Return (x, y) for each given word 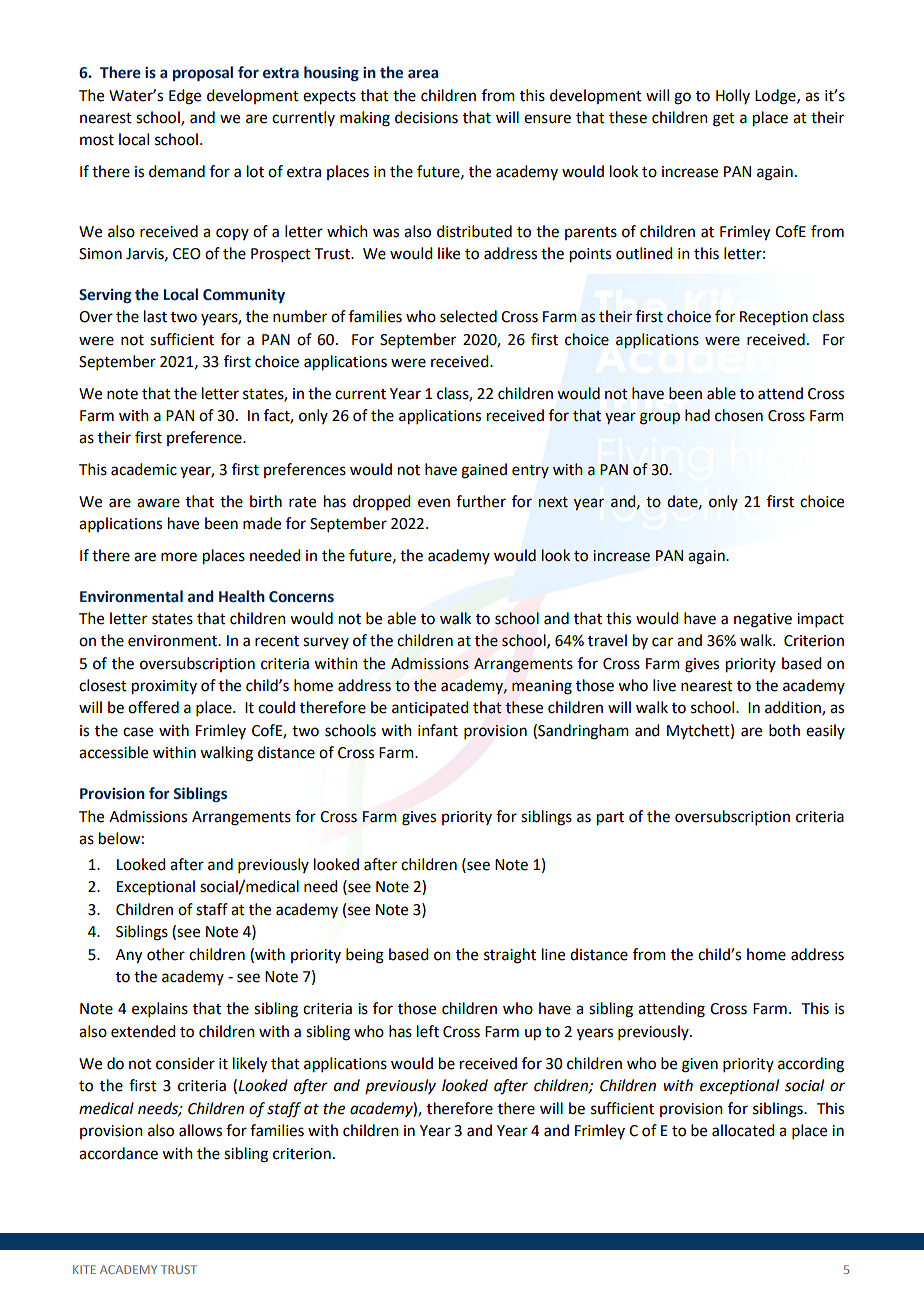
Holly (733, 96)
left (428, 1031)
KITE (84, 1269)
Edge (185, 97)
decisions (426, 117)
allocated (743, 1130)
